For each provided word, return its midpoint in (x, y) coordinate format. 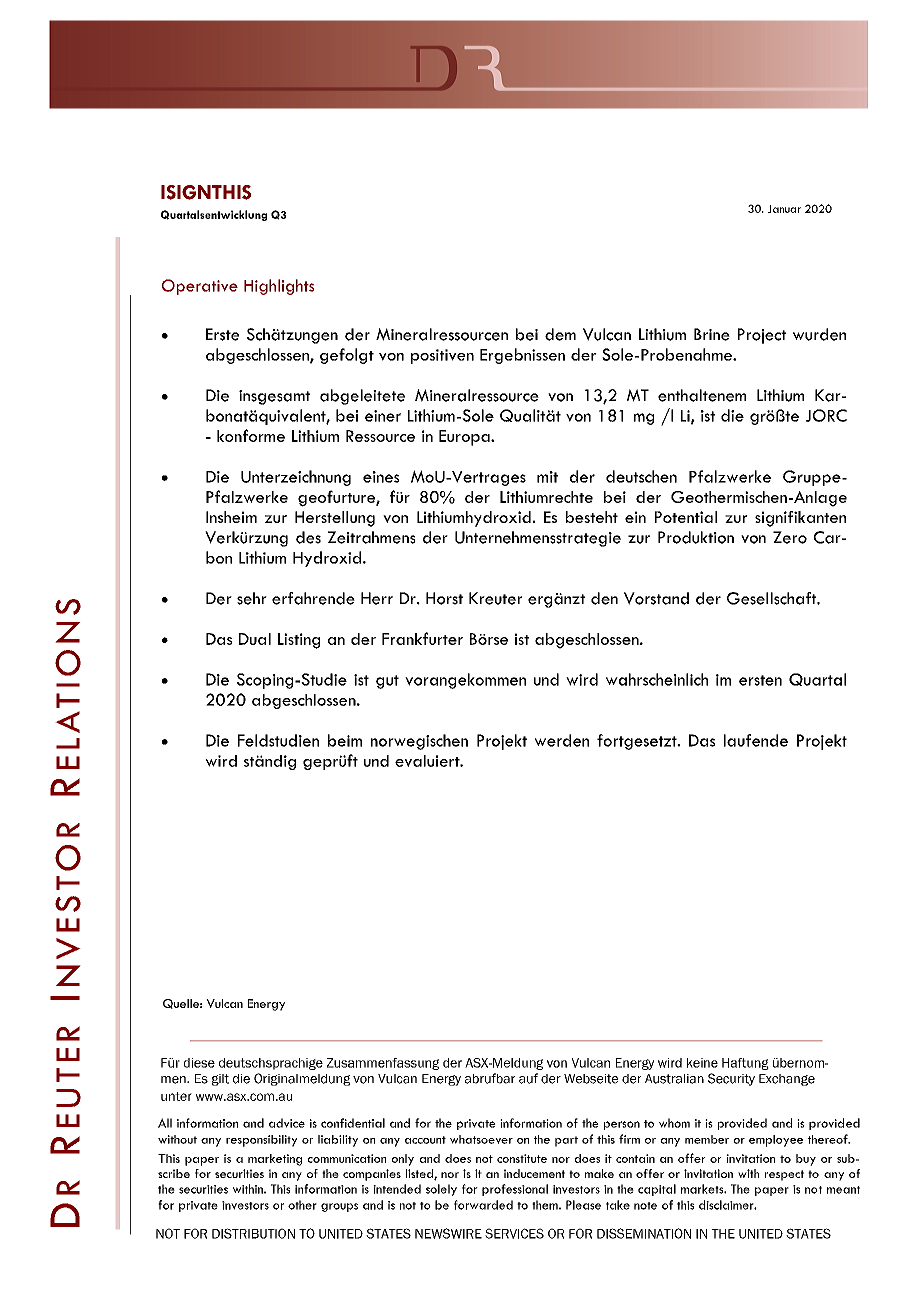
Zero (790, 537)
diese (199, 1063)
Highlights (279, 287)
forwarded (483, 1205)
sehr (252, 598)
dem (560, 334)
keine (702, 1063)
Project (762, 336)
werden (562, 740)
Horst (444, 598)
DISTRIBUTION (253, 1233)
